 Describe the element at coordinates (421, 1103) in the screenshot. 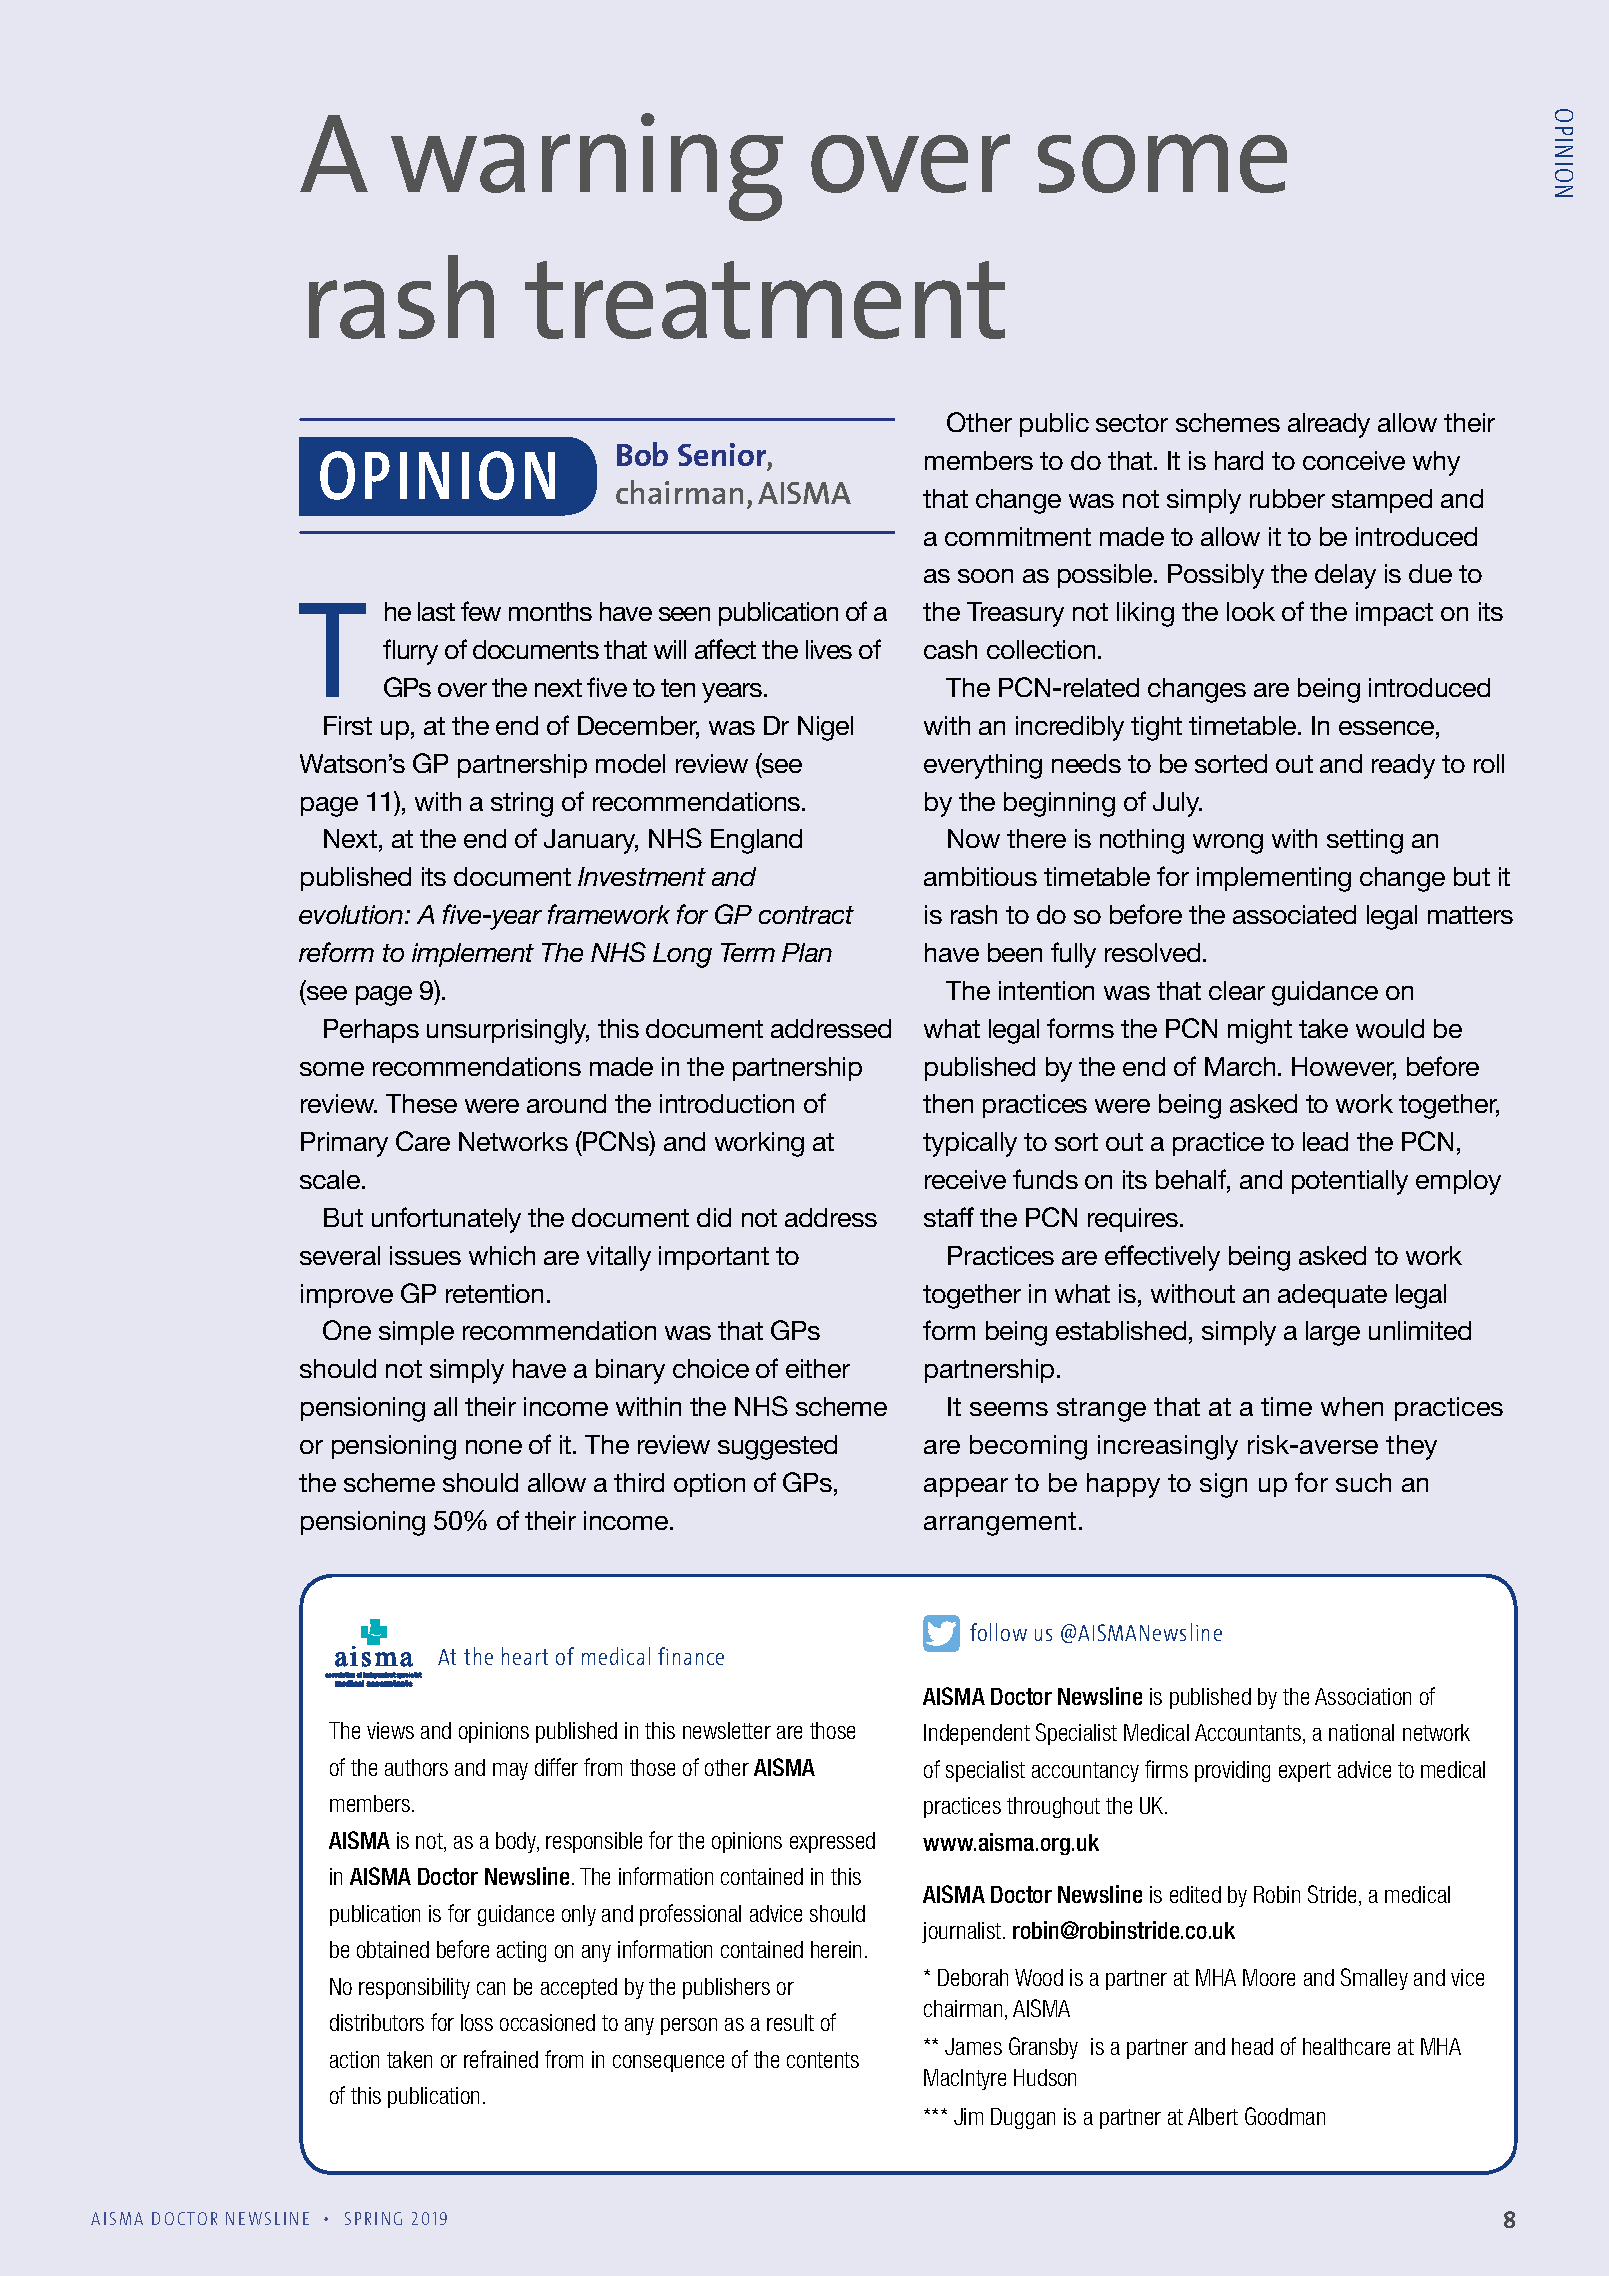

I see `These` at that location.
